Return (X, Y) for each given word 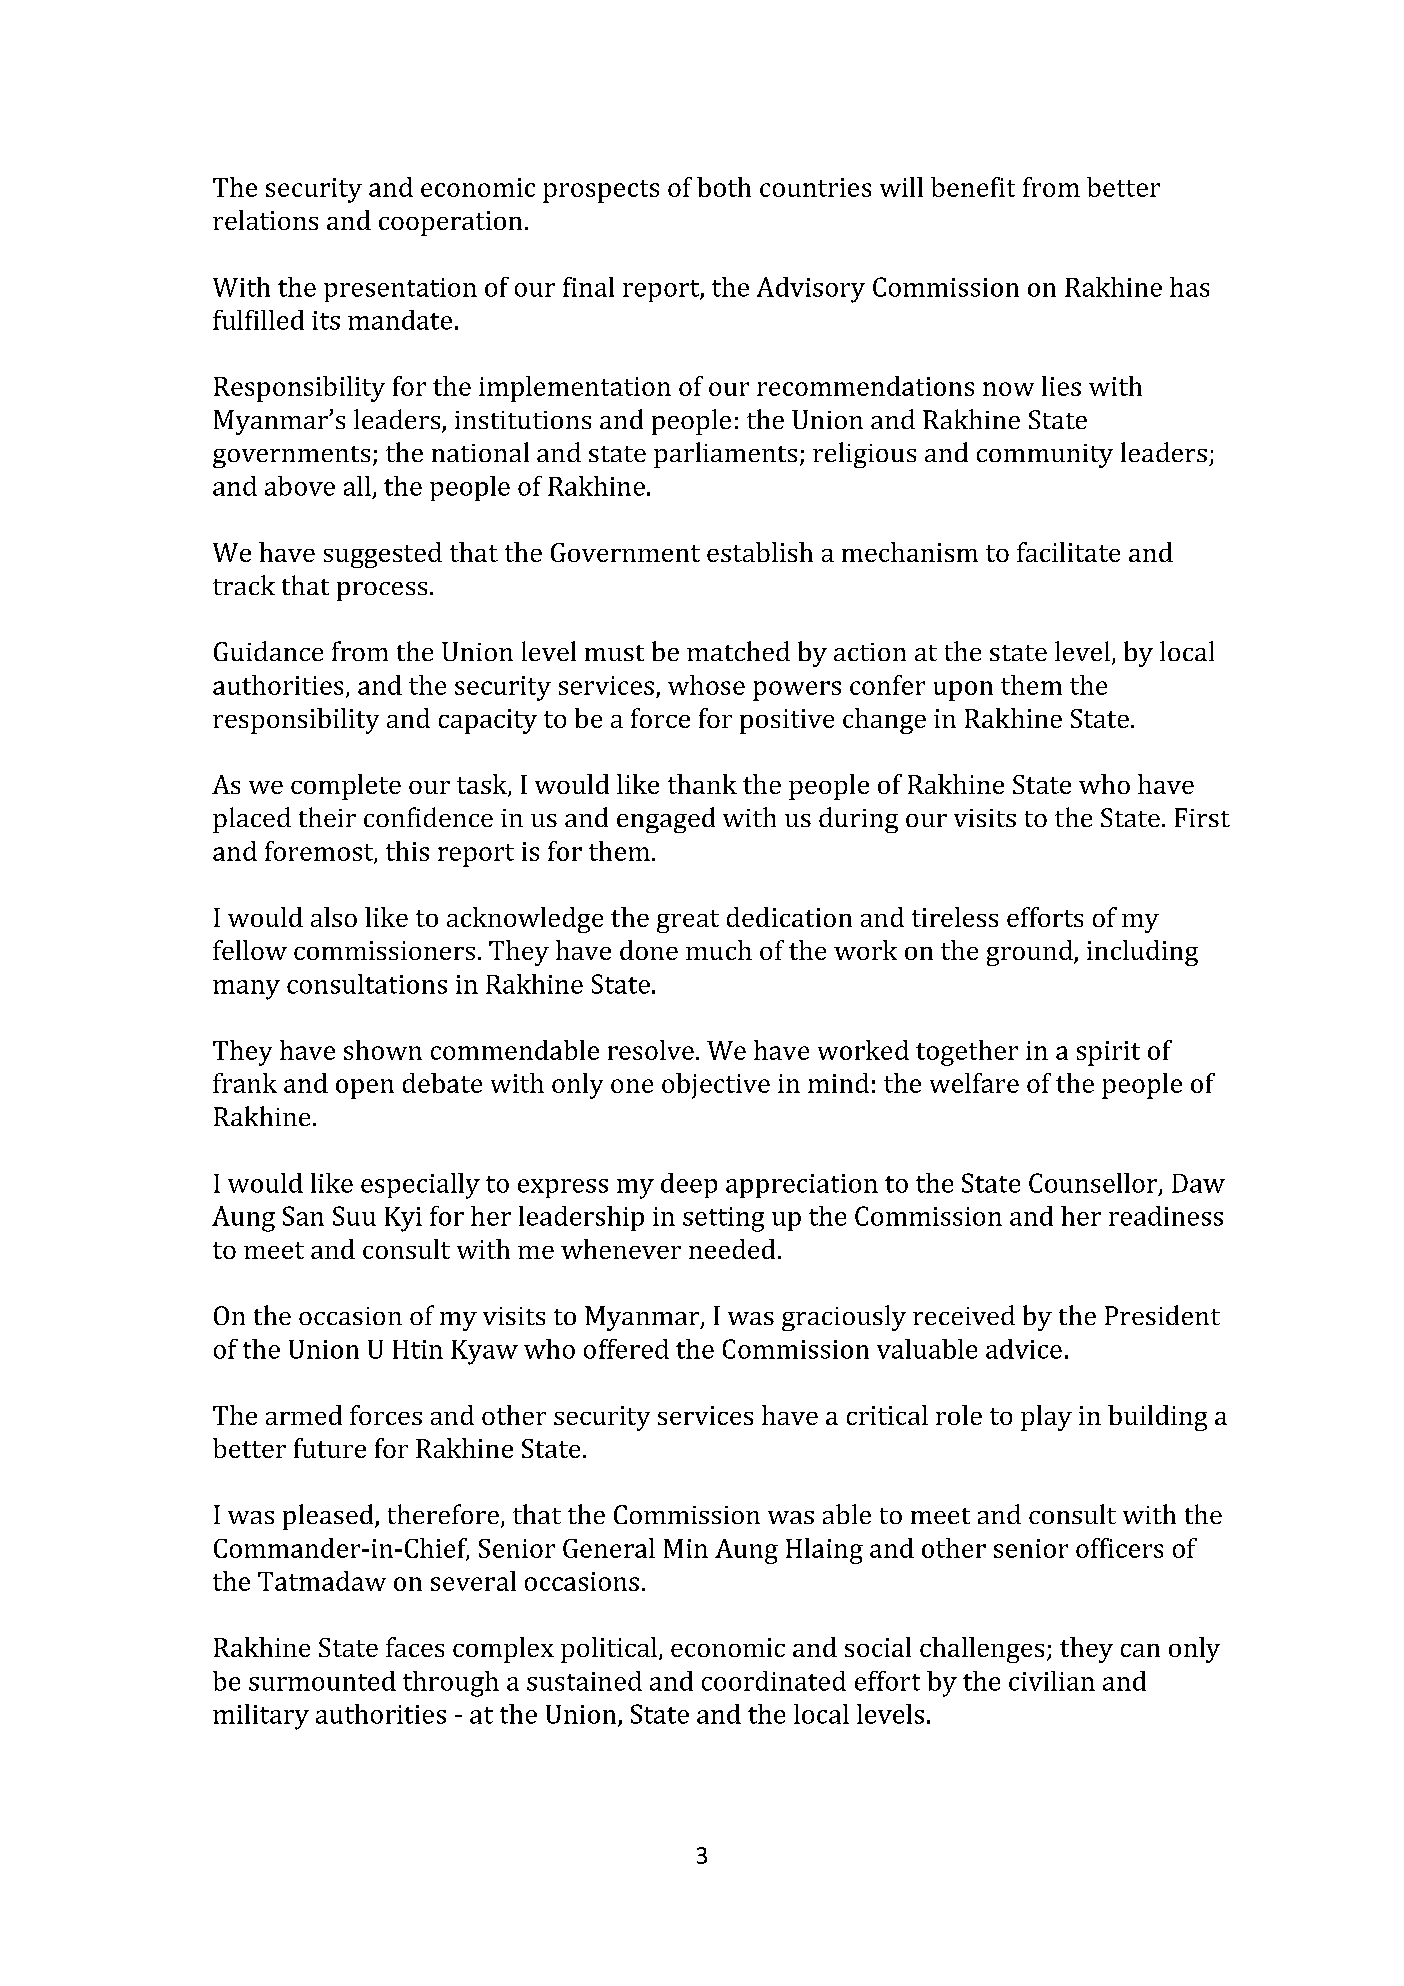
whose (706, 685)
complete (346, 787)
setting (723, 1219)
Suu (354, 1216)
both (724, 187)
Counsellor (1094, 1184)
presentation (400, 290)
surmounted (322, 1681)
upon (963, 691)
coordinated (774, 1681)
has (1189, 287)
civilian (1052, 1681)
